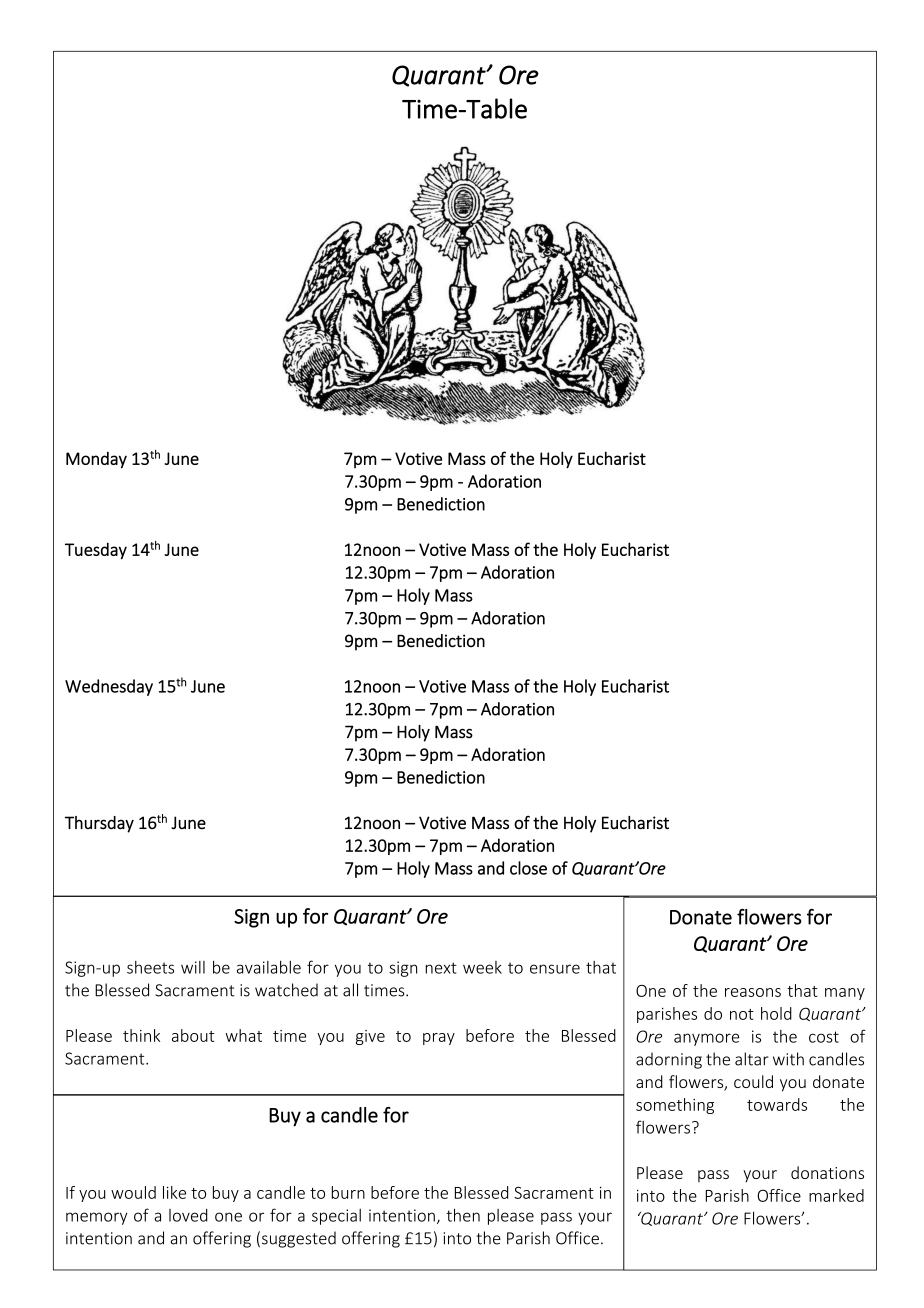 The image size is (924, 1308). I want to click on Tuesday, so click(96, 551).
